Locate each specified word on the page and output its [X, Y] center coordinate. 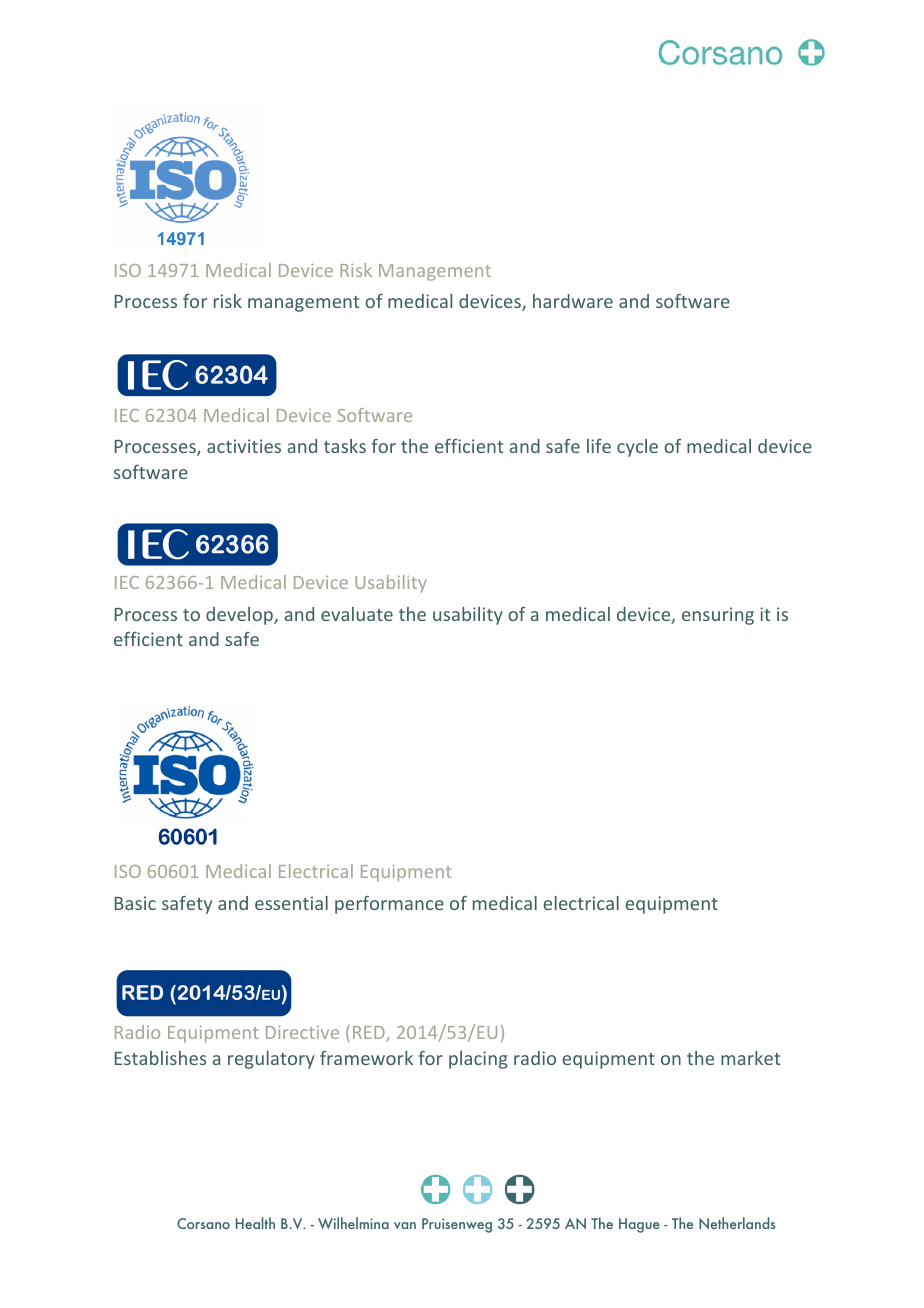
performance [389, 905]
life [599, 446]
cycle [637, 448]
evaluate [357, 614]
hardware [573, 301]
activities [244, 446]
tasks [345, 446]
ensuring [718, 616]
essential [291, 903]
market [750, 1058]
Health [255, 1223]
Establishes [160, 1058]
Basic [135, 903]
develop [240, 616]
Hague [639, 1225]
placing [478, 1060]
